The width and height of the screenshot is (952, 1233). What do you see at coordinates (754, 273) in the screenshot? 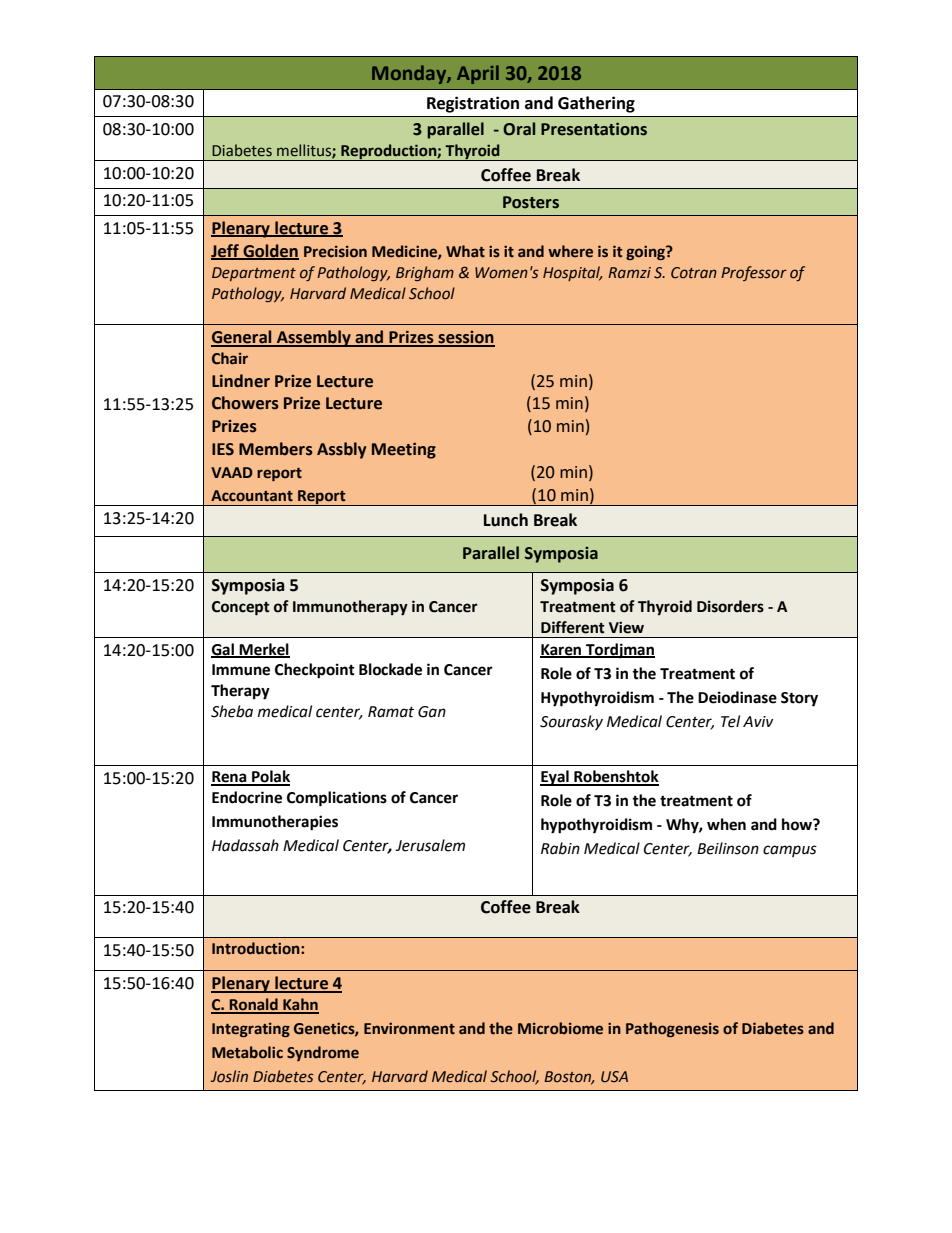
I see `Professor` at bounding box center [754, 273].
